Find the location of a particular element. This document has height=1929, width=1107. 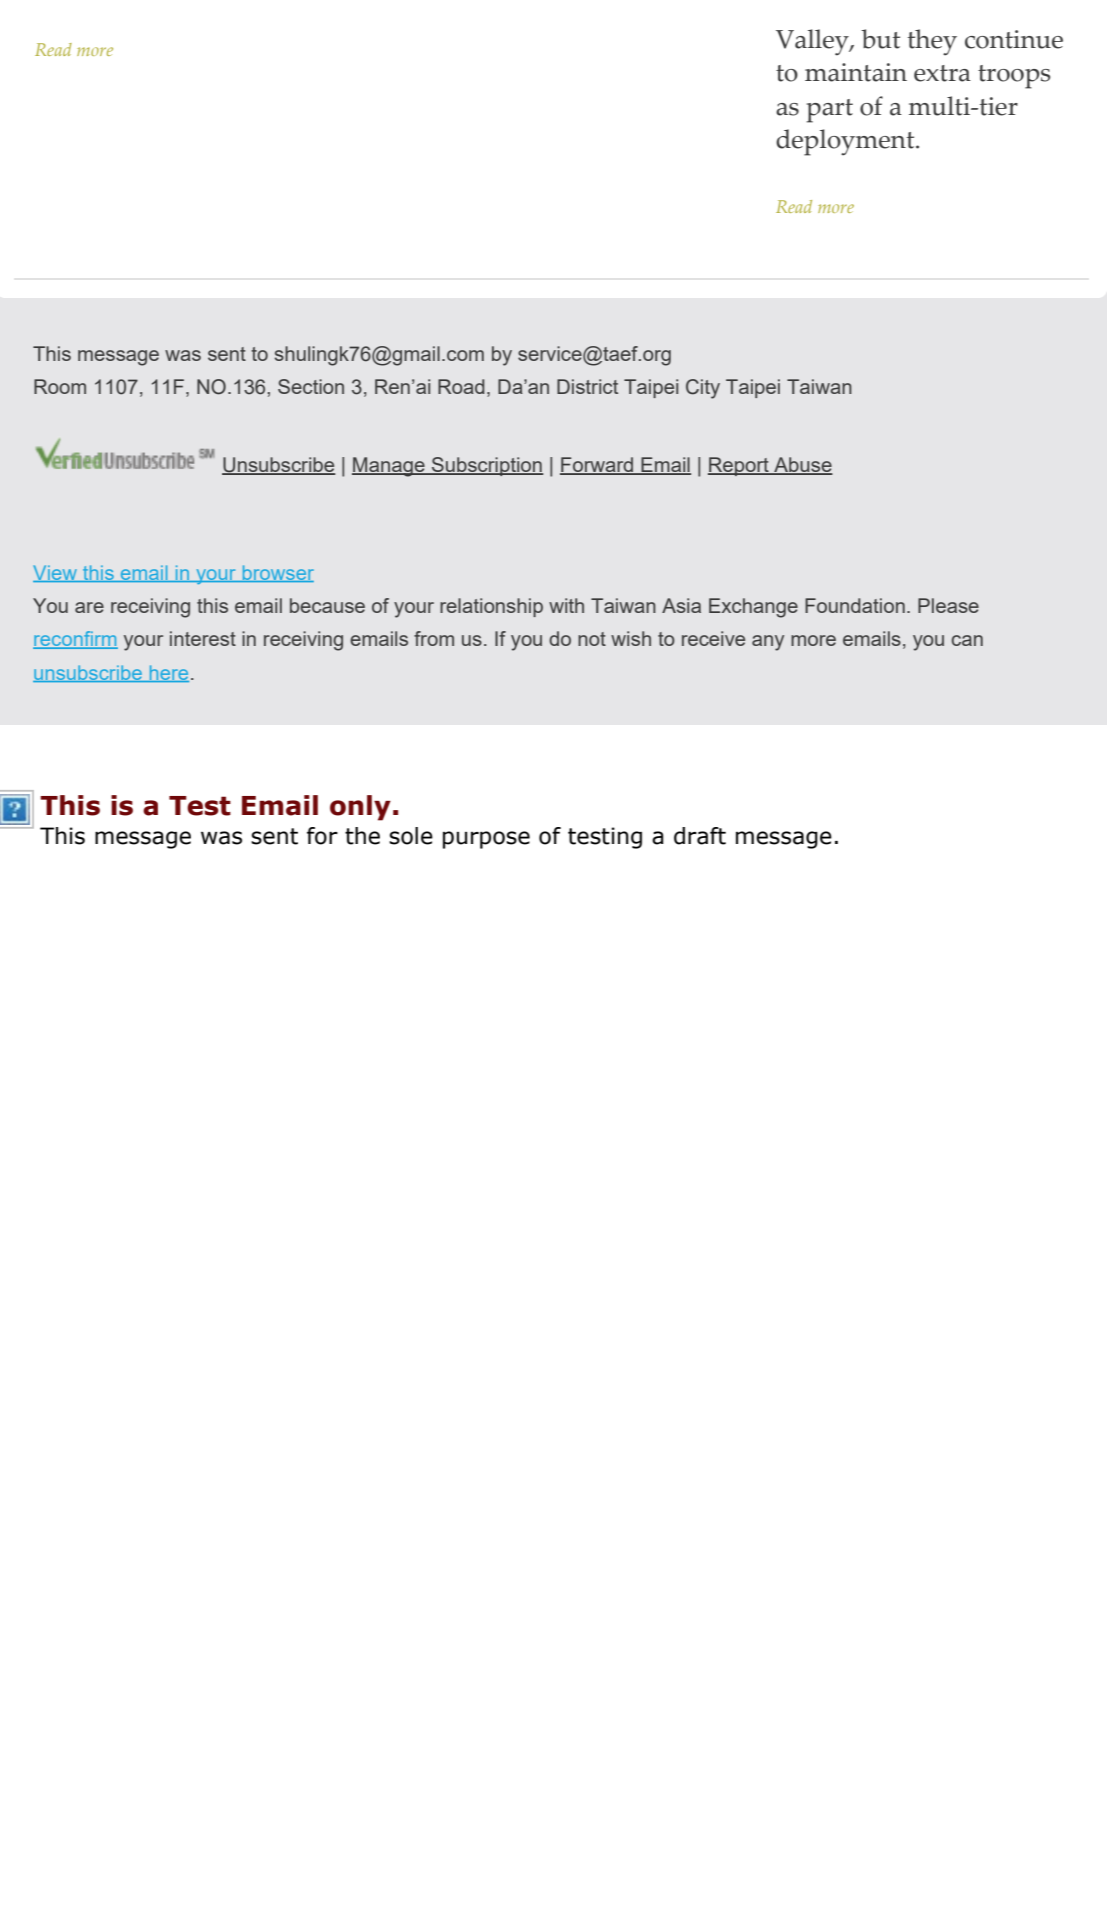

part is located at coordinates (829, 111).
